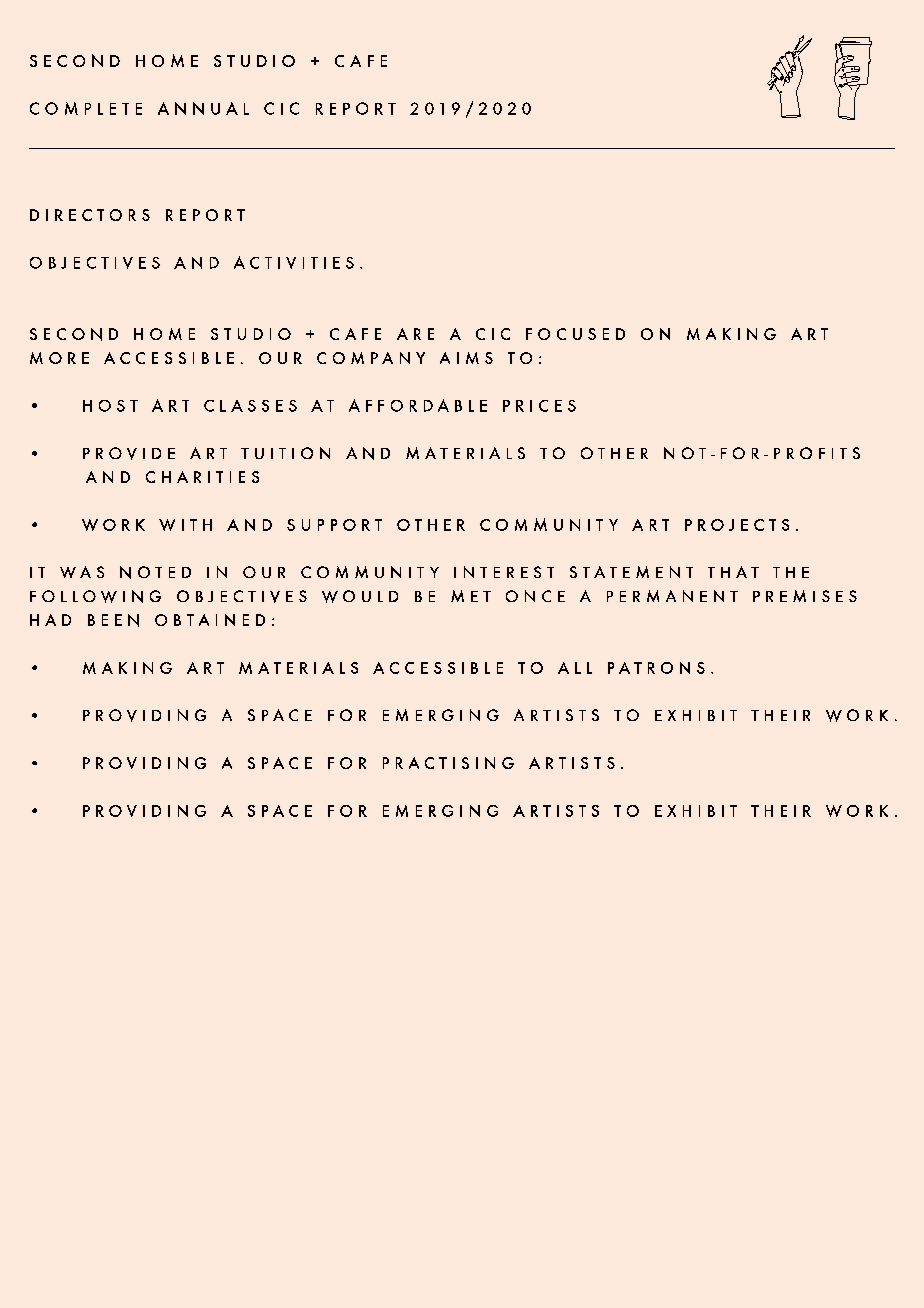  Describe the element at coordinates (656, 668) in the screenshot. I see `PATRONS` at that location.
